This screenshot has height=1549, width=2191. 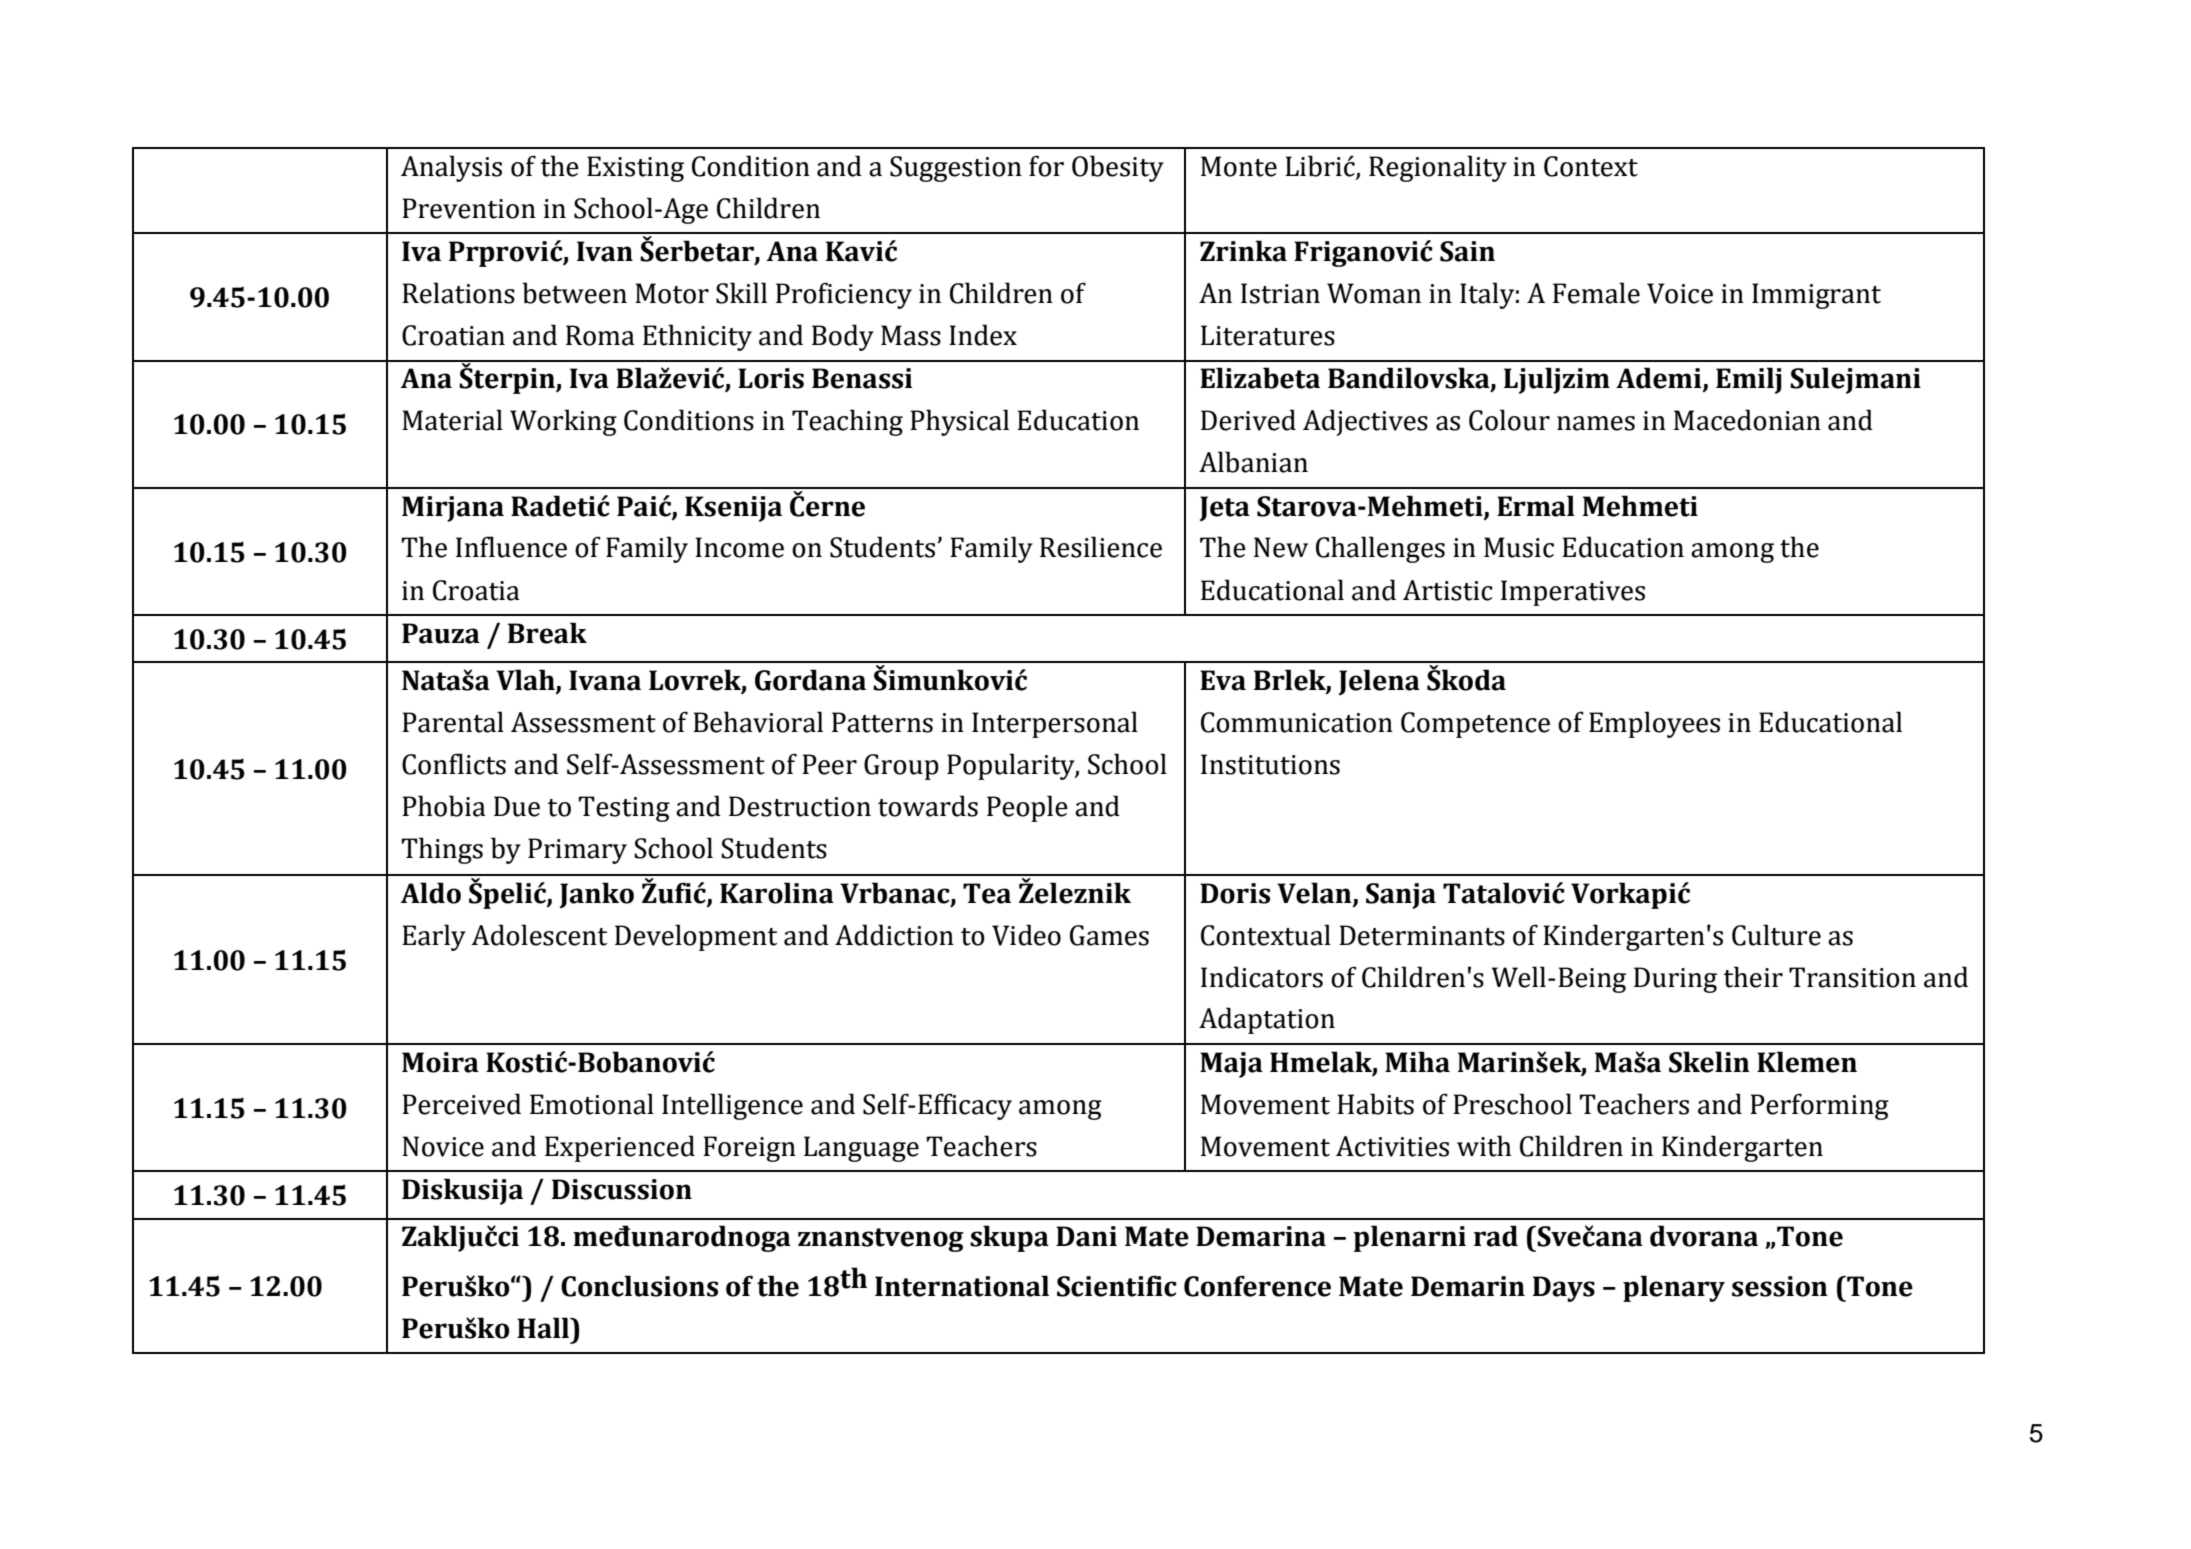 What do you see at coordinates (511, 547) in the screenshot?
I see `Influence` at bounding box center [511, 547].
